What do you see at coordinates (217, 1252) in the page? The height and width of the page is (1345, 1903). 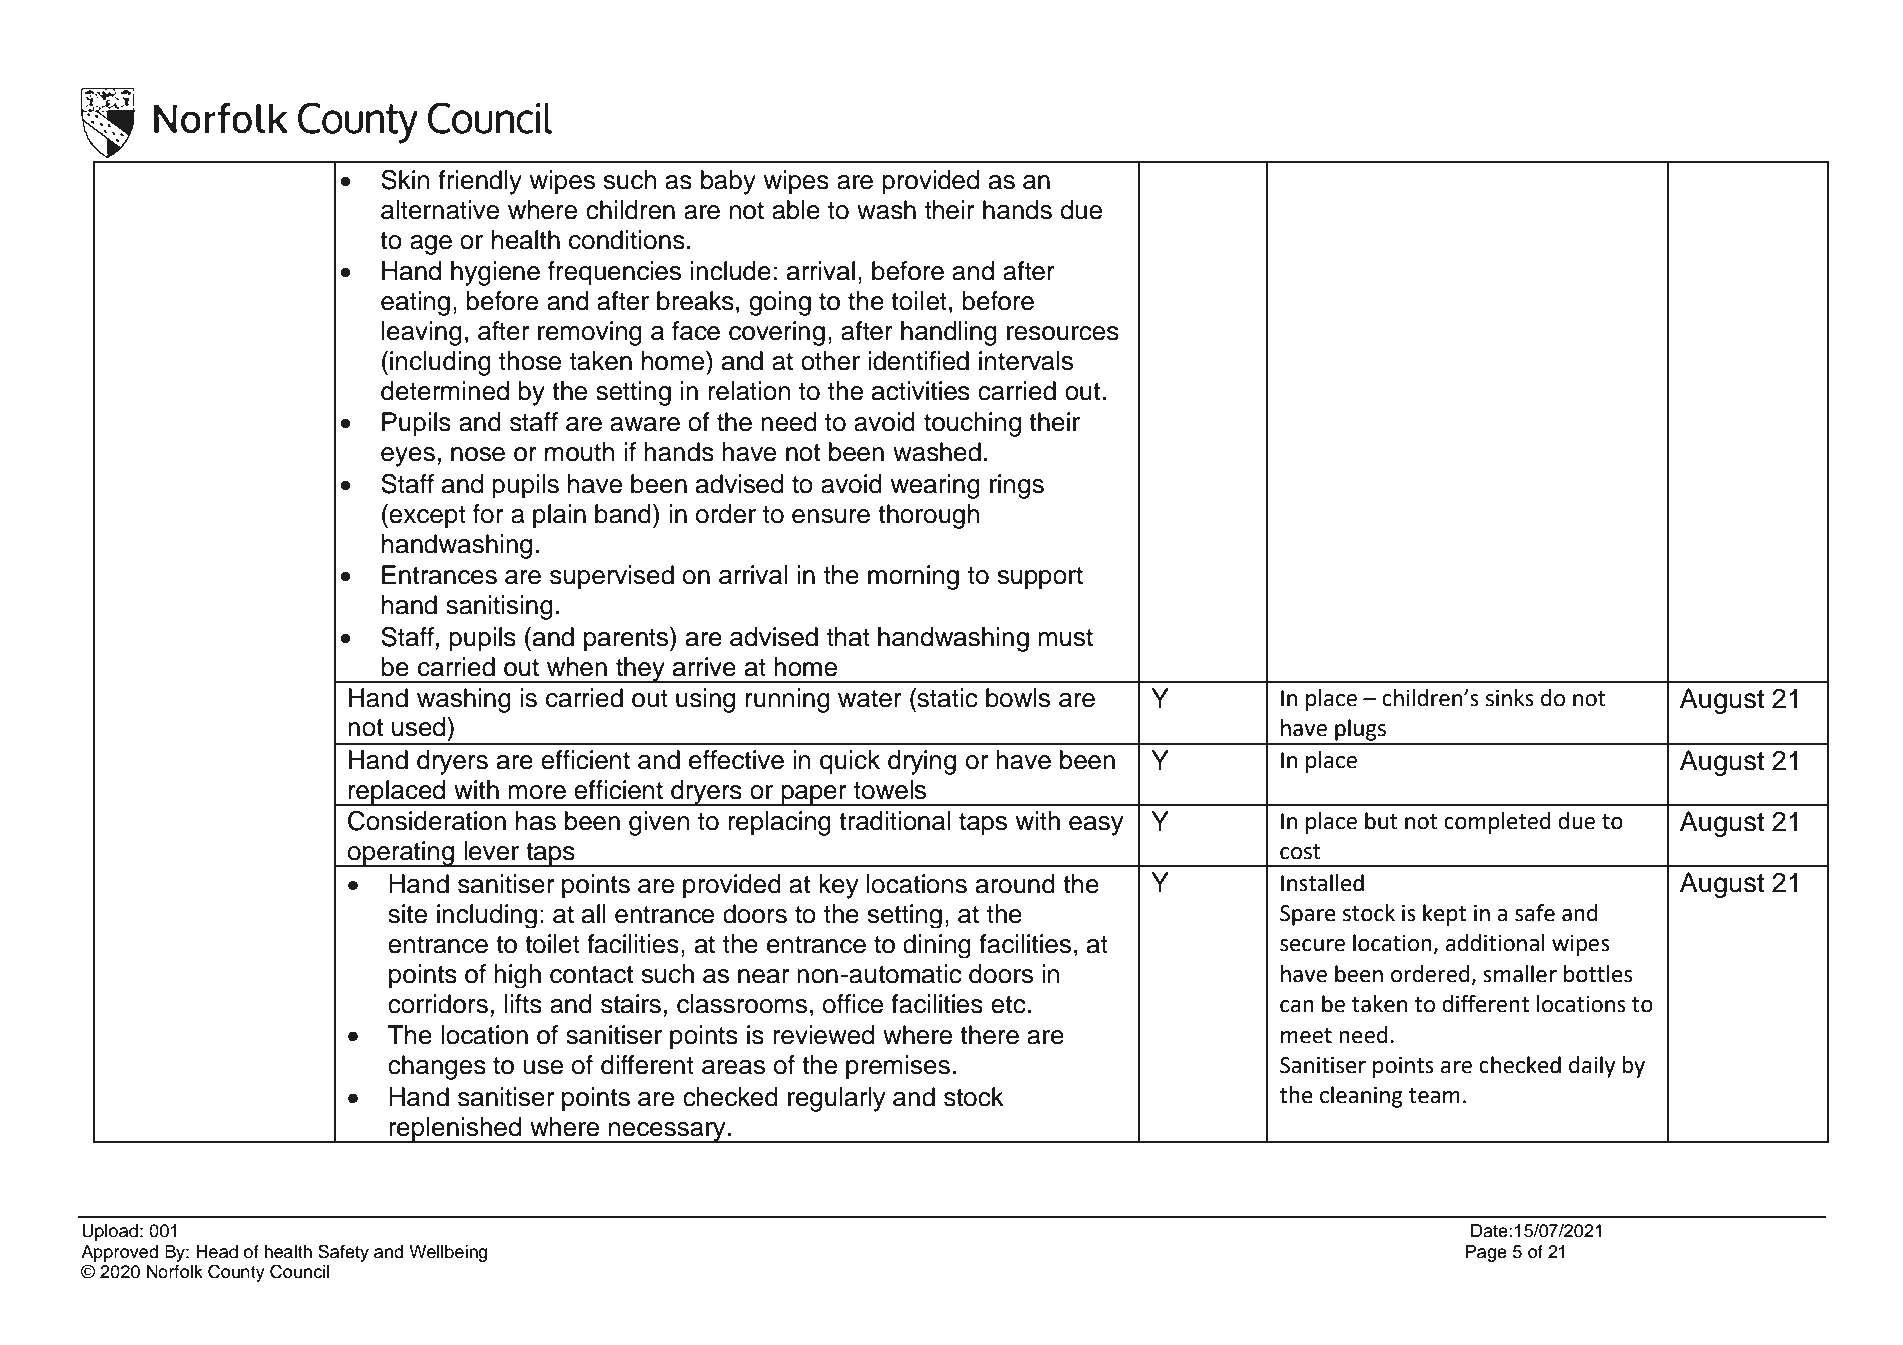 I see `Head` at bounding box center [217, 1252].
